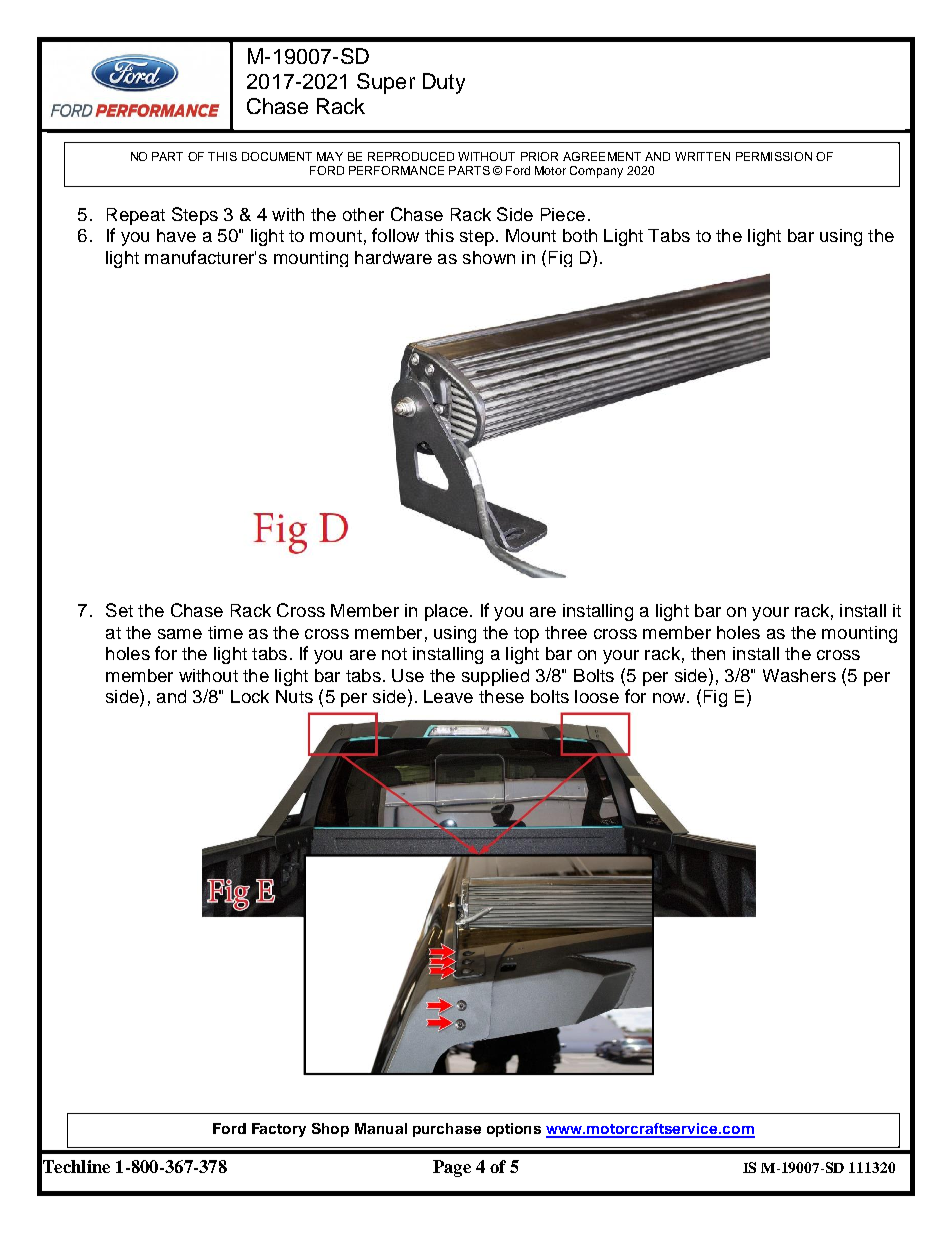  What do you see at coordinates (514, 1130) in the screenshot?
I see `options` at bounding box center [514, 1130].
